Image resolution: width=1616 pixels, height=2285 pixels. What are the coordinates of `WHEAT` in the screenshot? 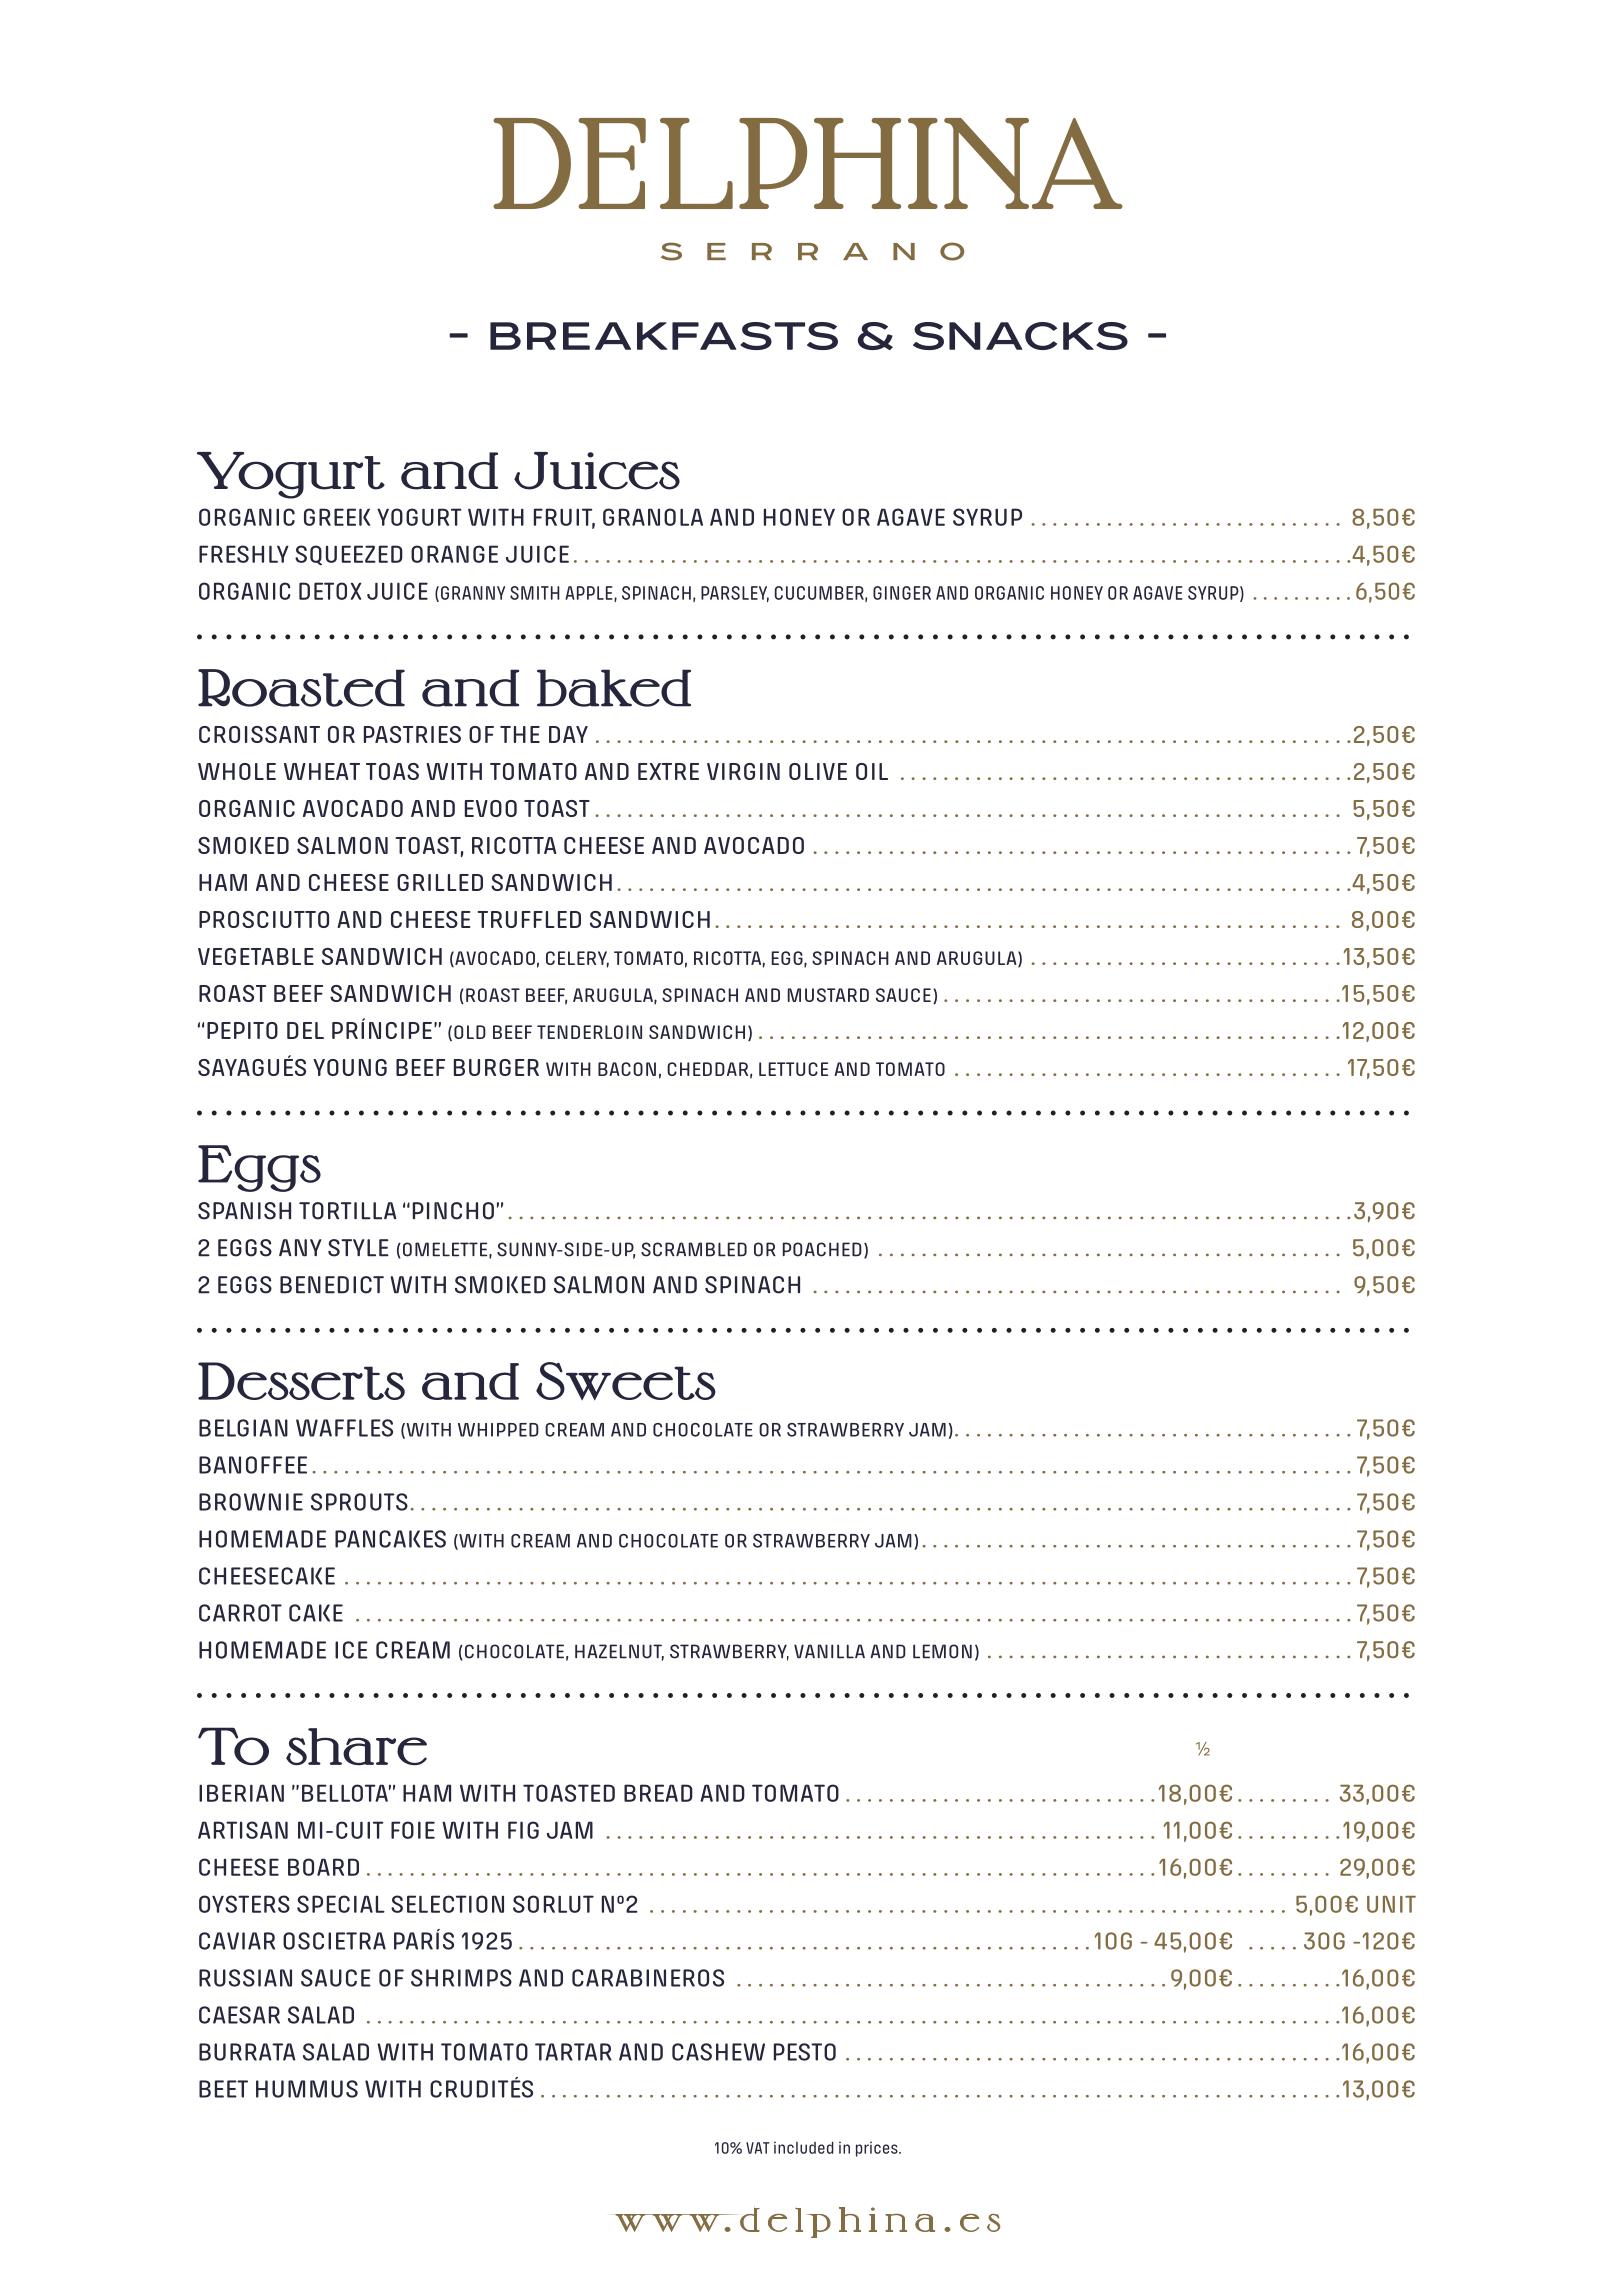 It's located at (322, 771).
